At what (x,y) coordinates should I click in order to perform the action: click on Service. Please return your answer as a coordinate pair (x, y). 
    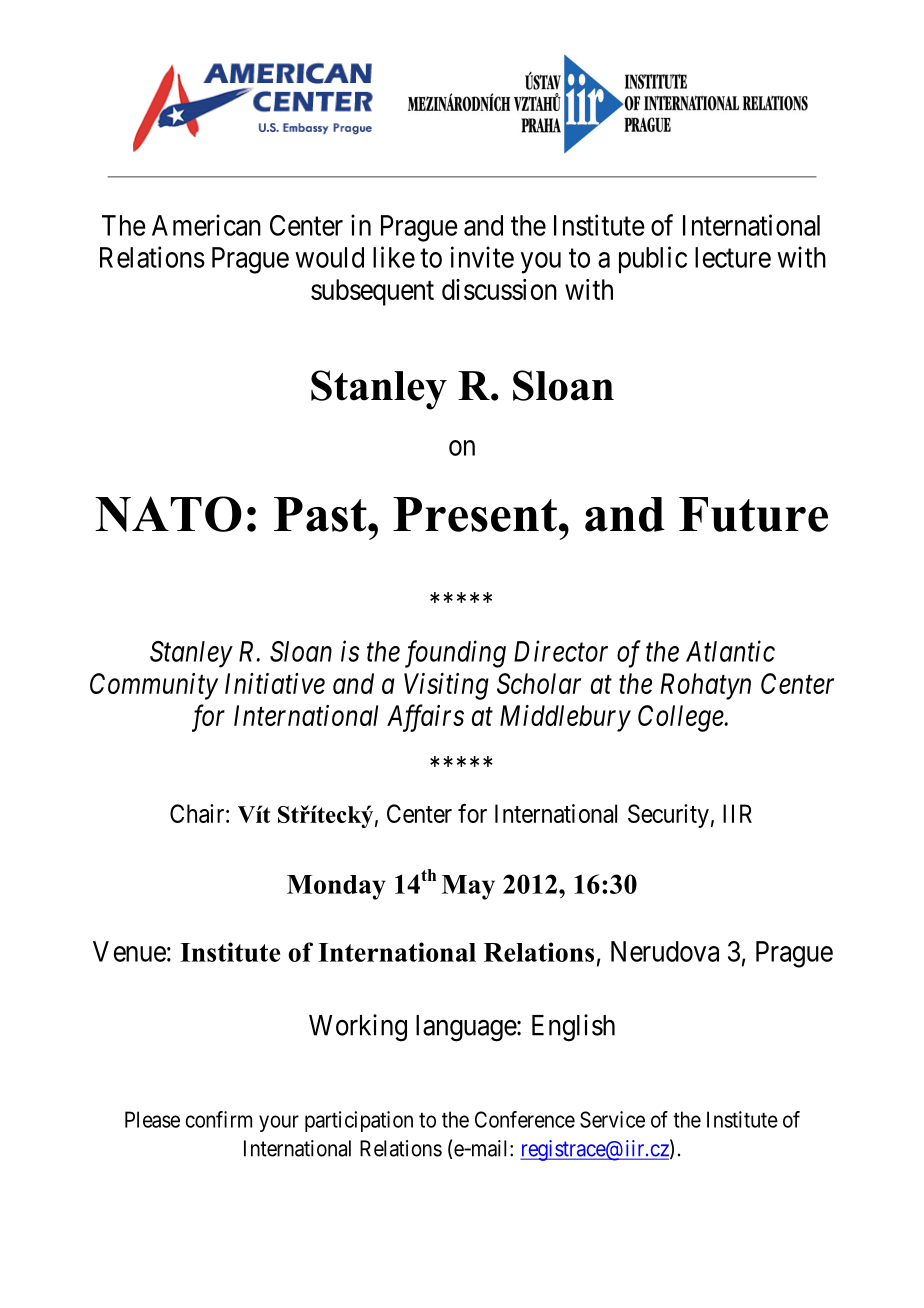
    Looking at the image, I should click on (612, 1119).
